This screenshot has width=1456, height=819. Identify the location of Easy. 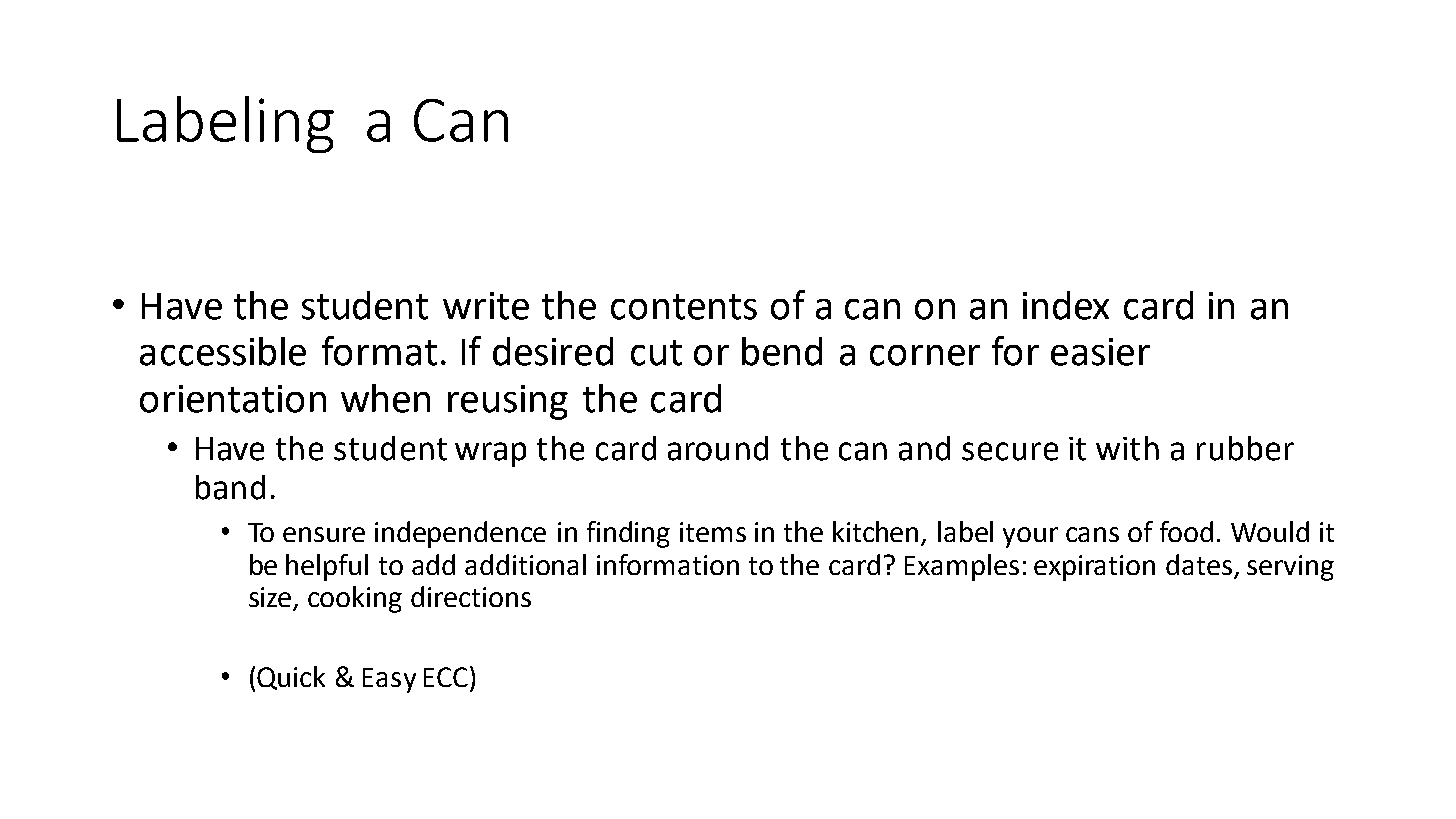
(389, 680).
